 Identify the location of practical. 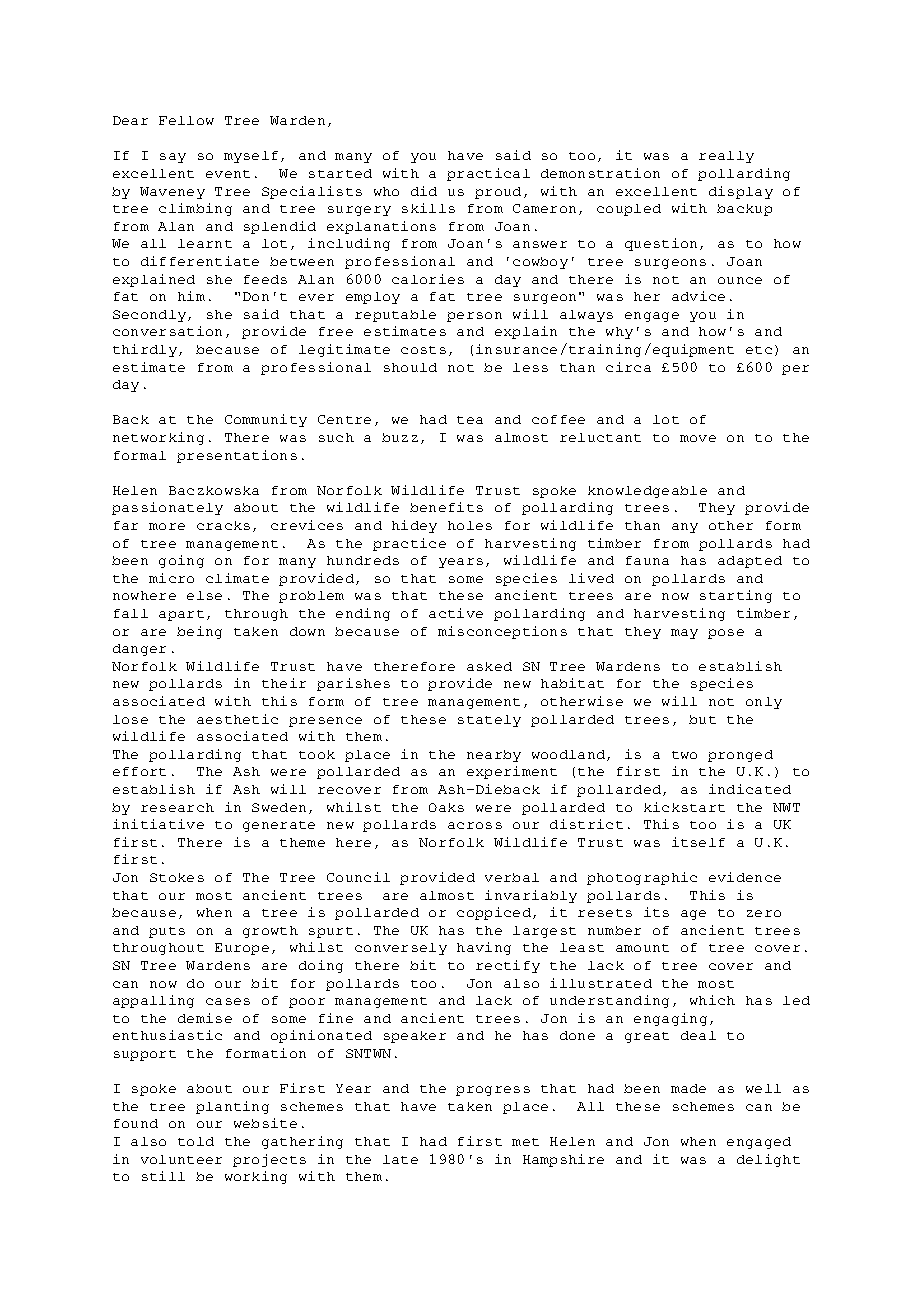
(488, 174).
